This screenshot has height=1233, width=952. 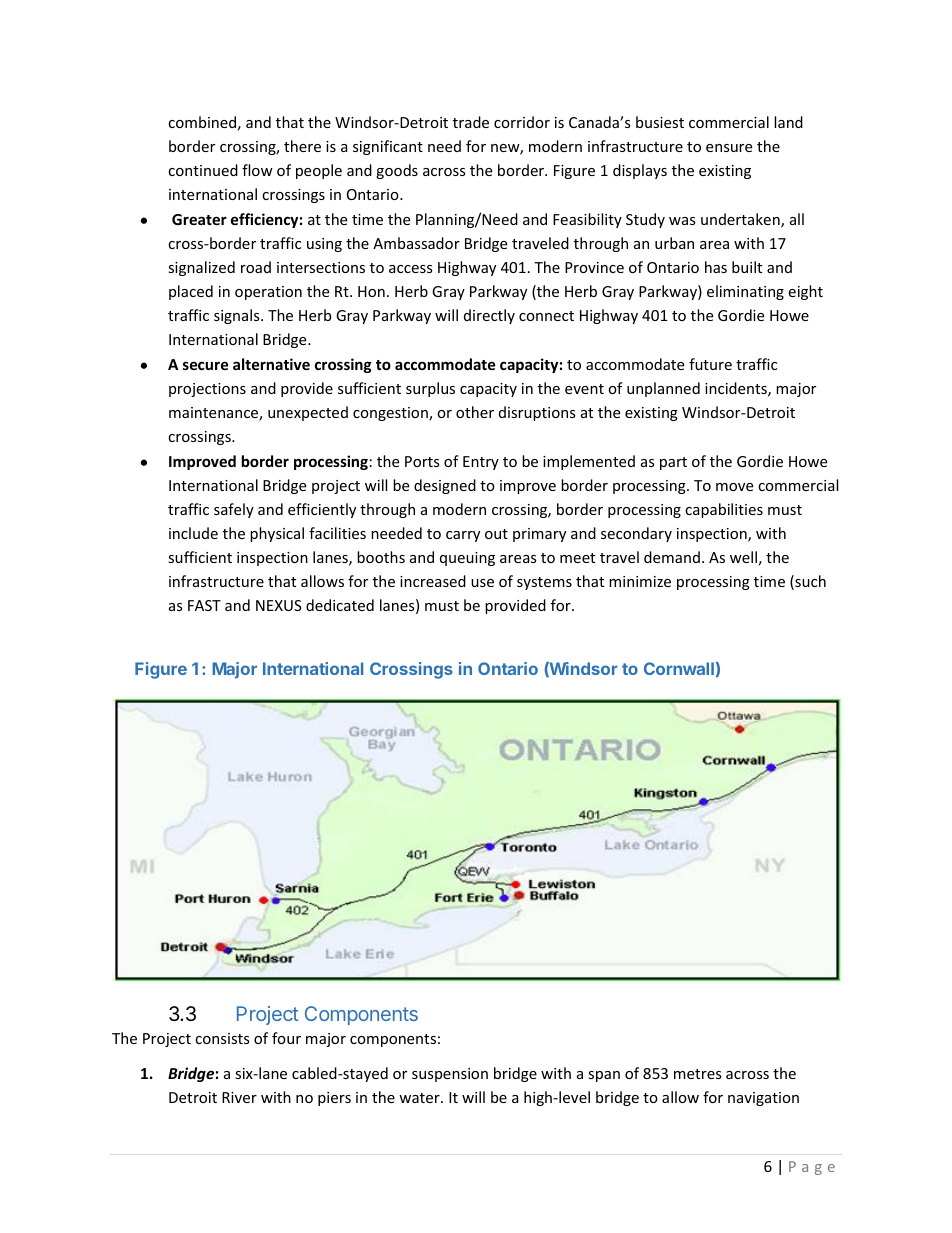 What do you see at coordinates (482, 583) in the screenshot?
I see `use` at bounding box center [482, 583].
